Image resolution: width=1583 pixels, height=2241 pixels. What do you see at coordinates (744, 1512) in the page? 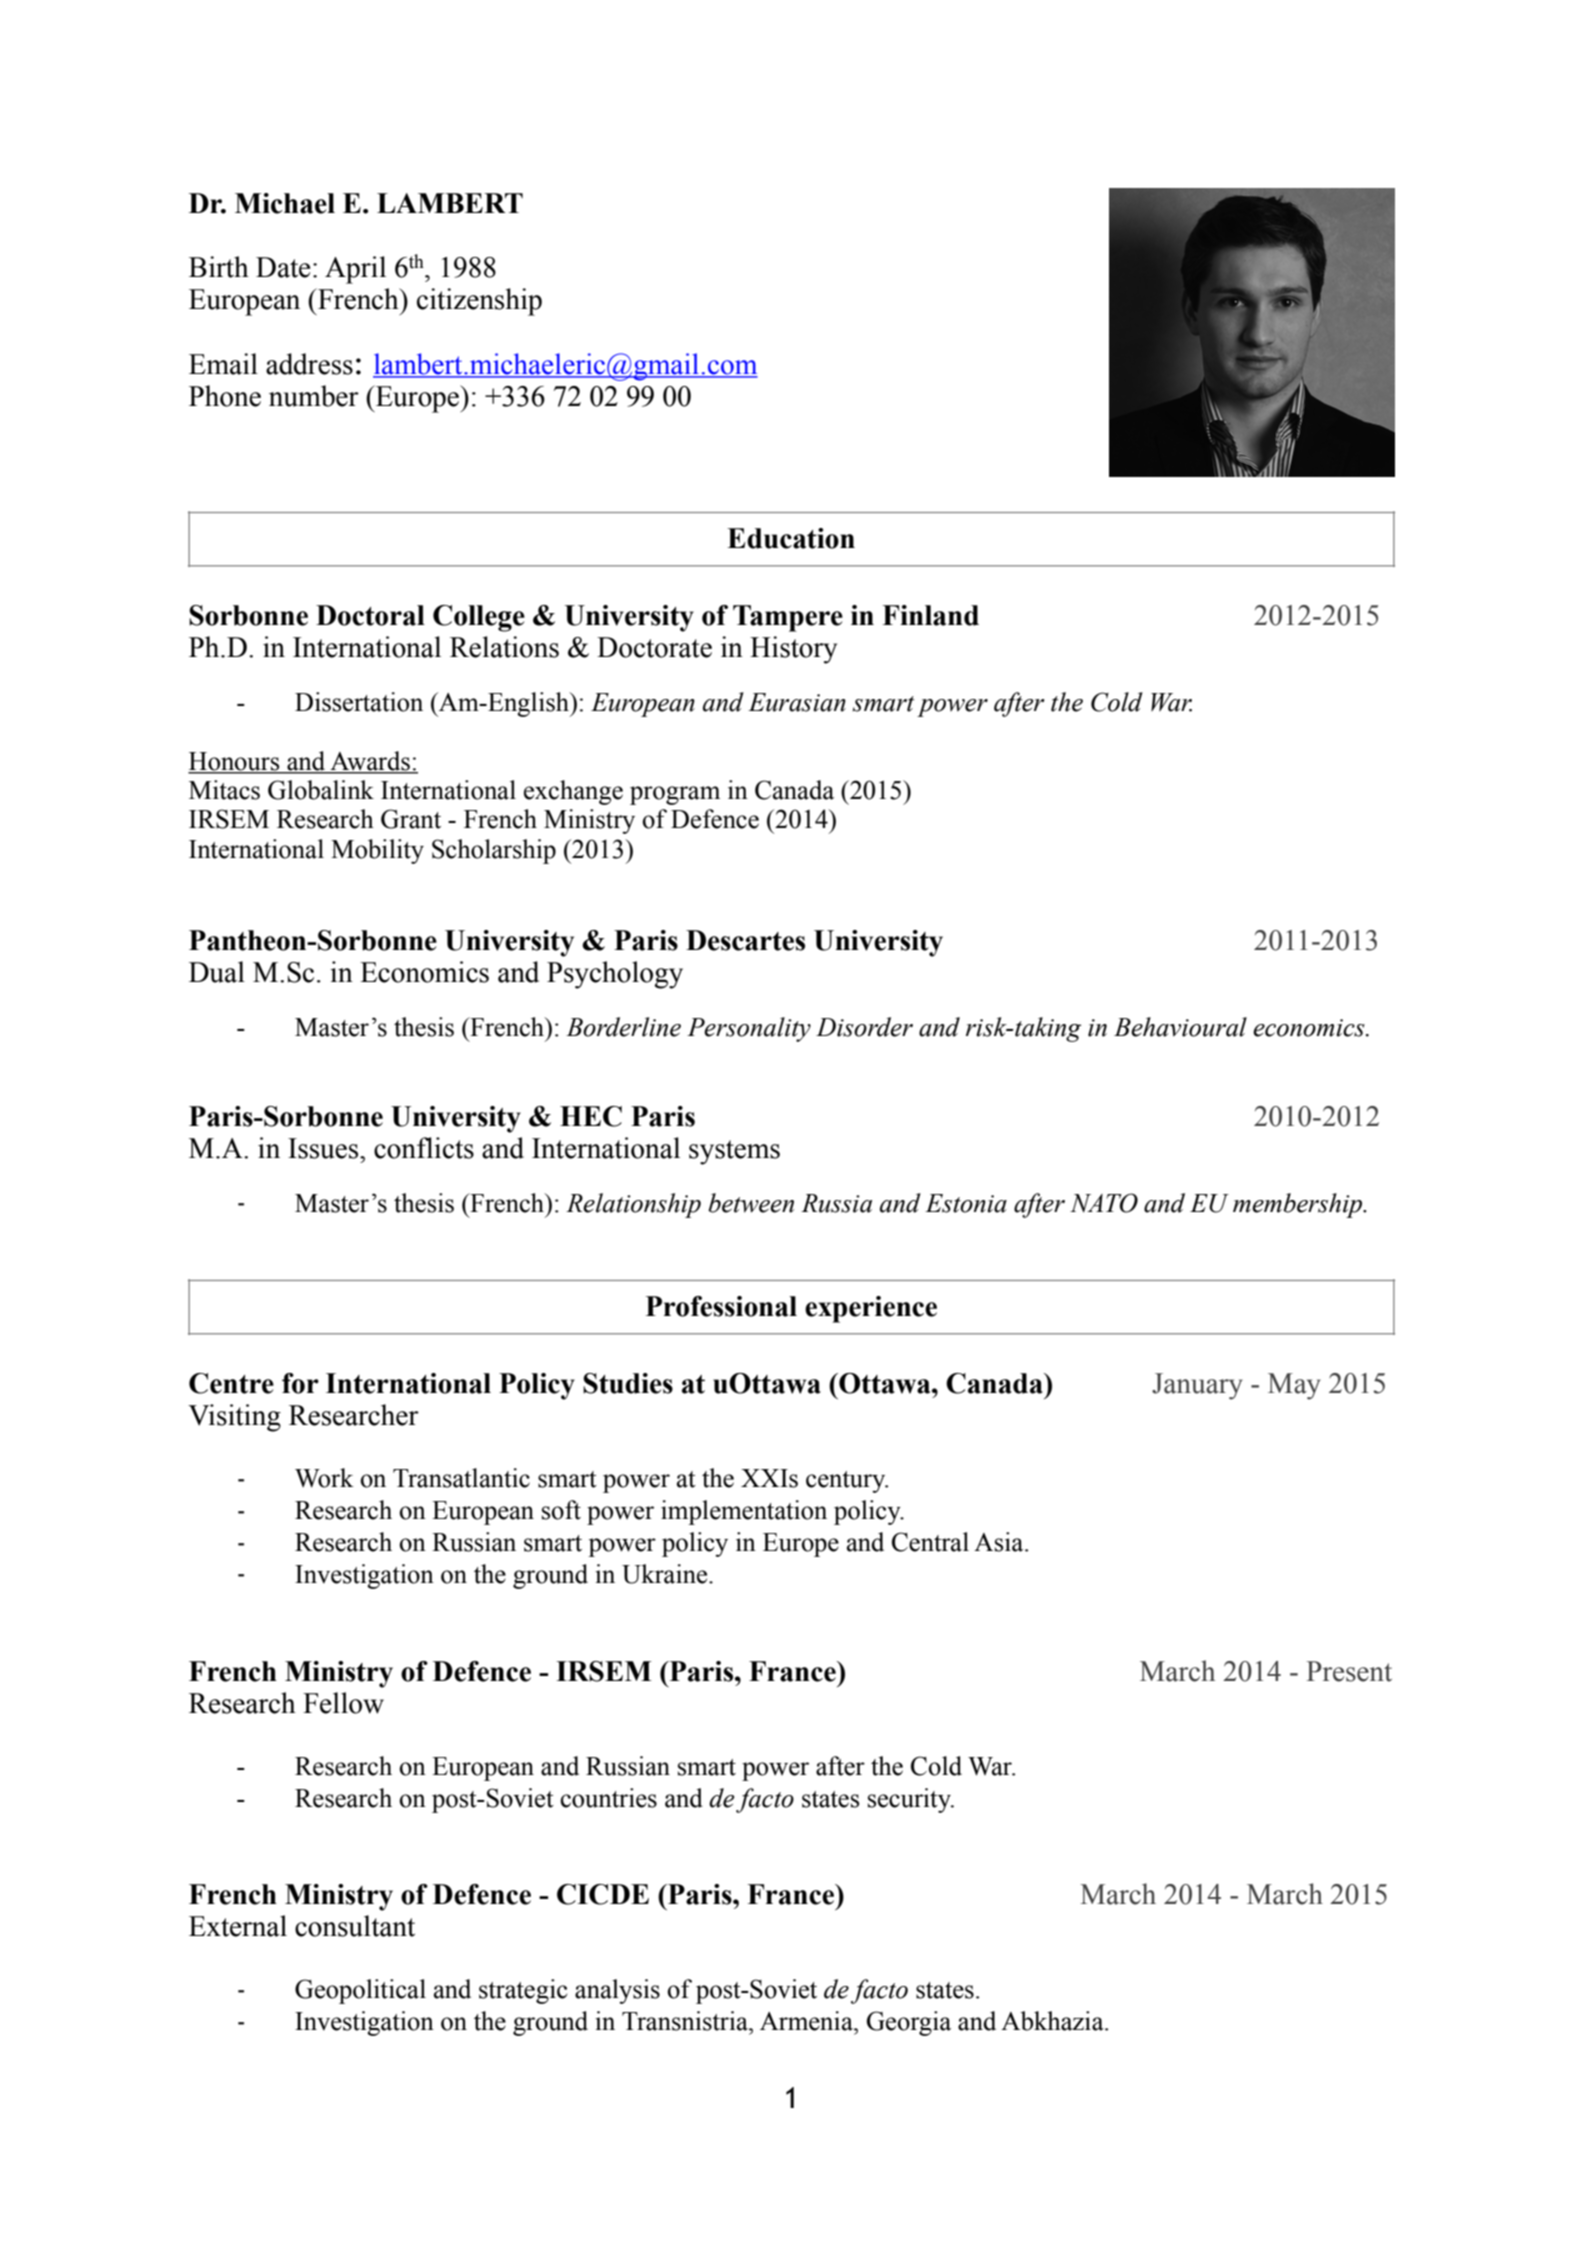
I see `implementation` at bounding box center [744, 1512].
